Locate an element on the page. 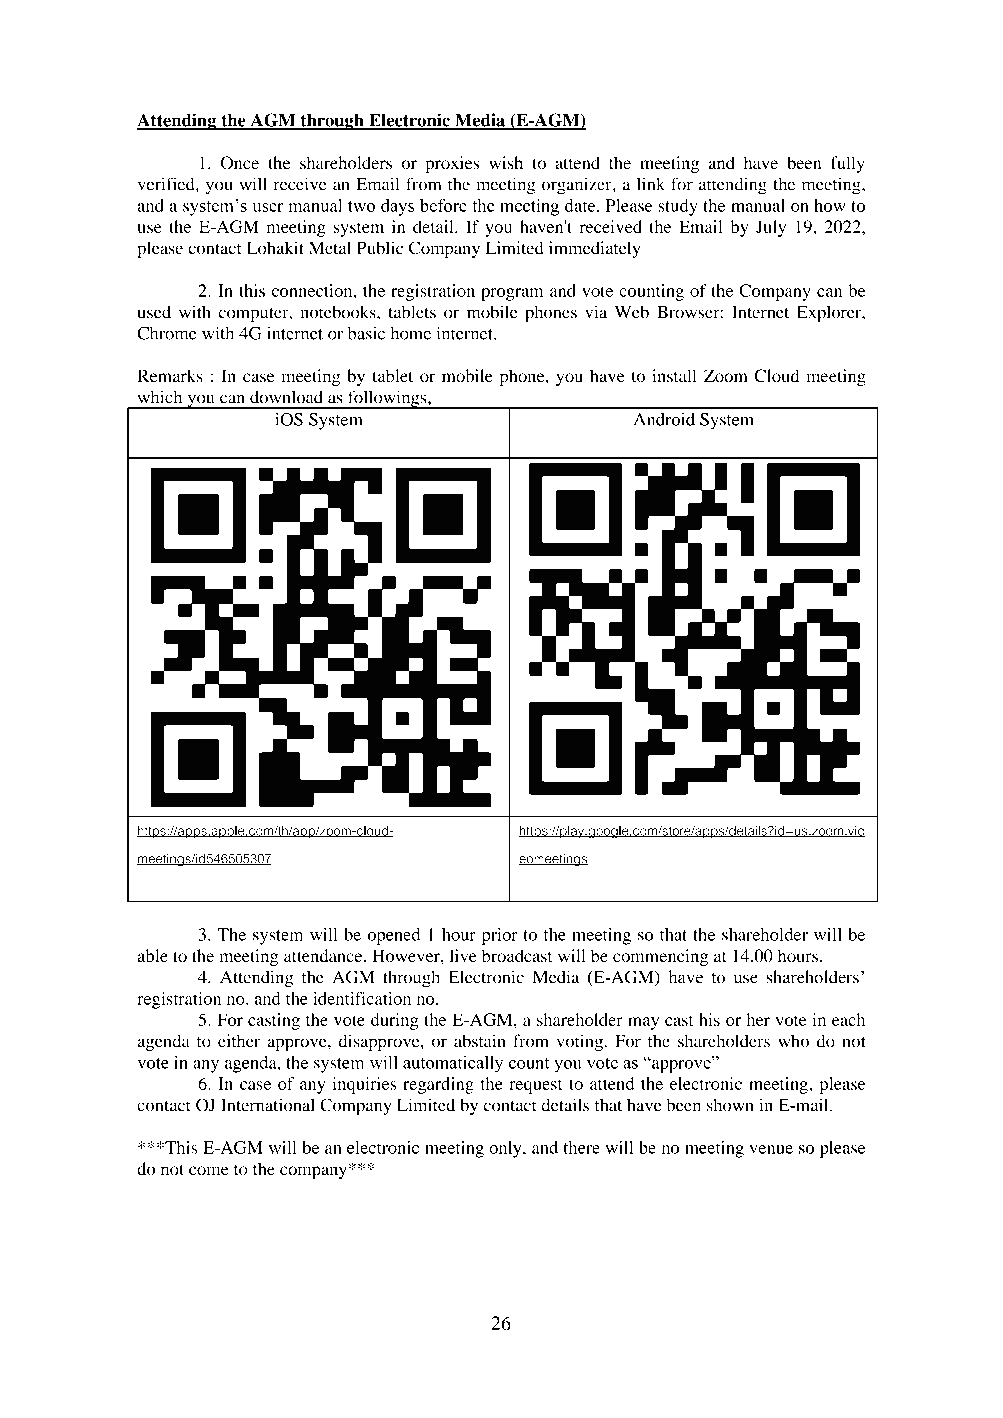  install is located at coordinates (674, 375).
